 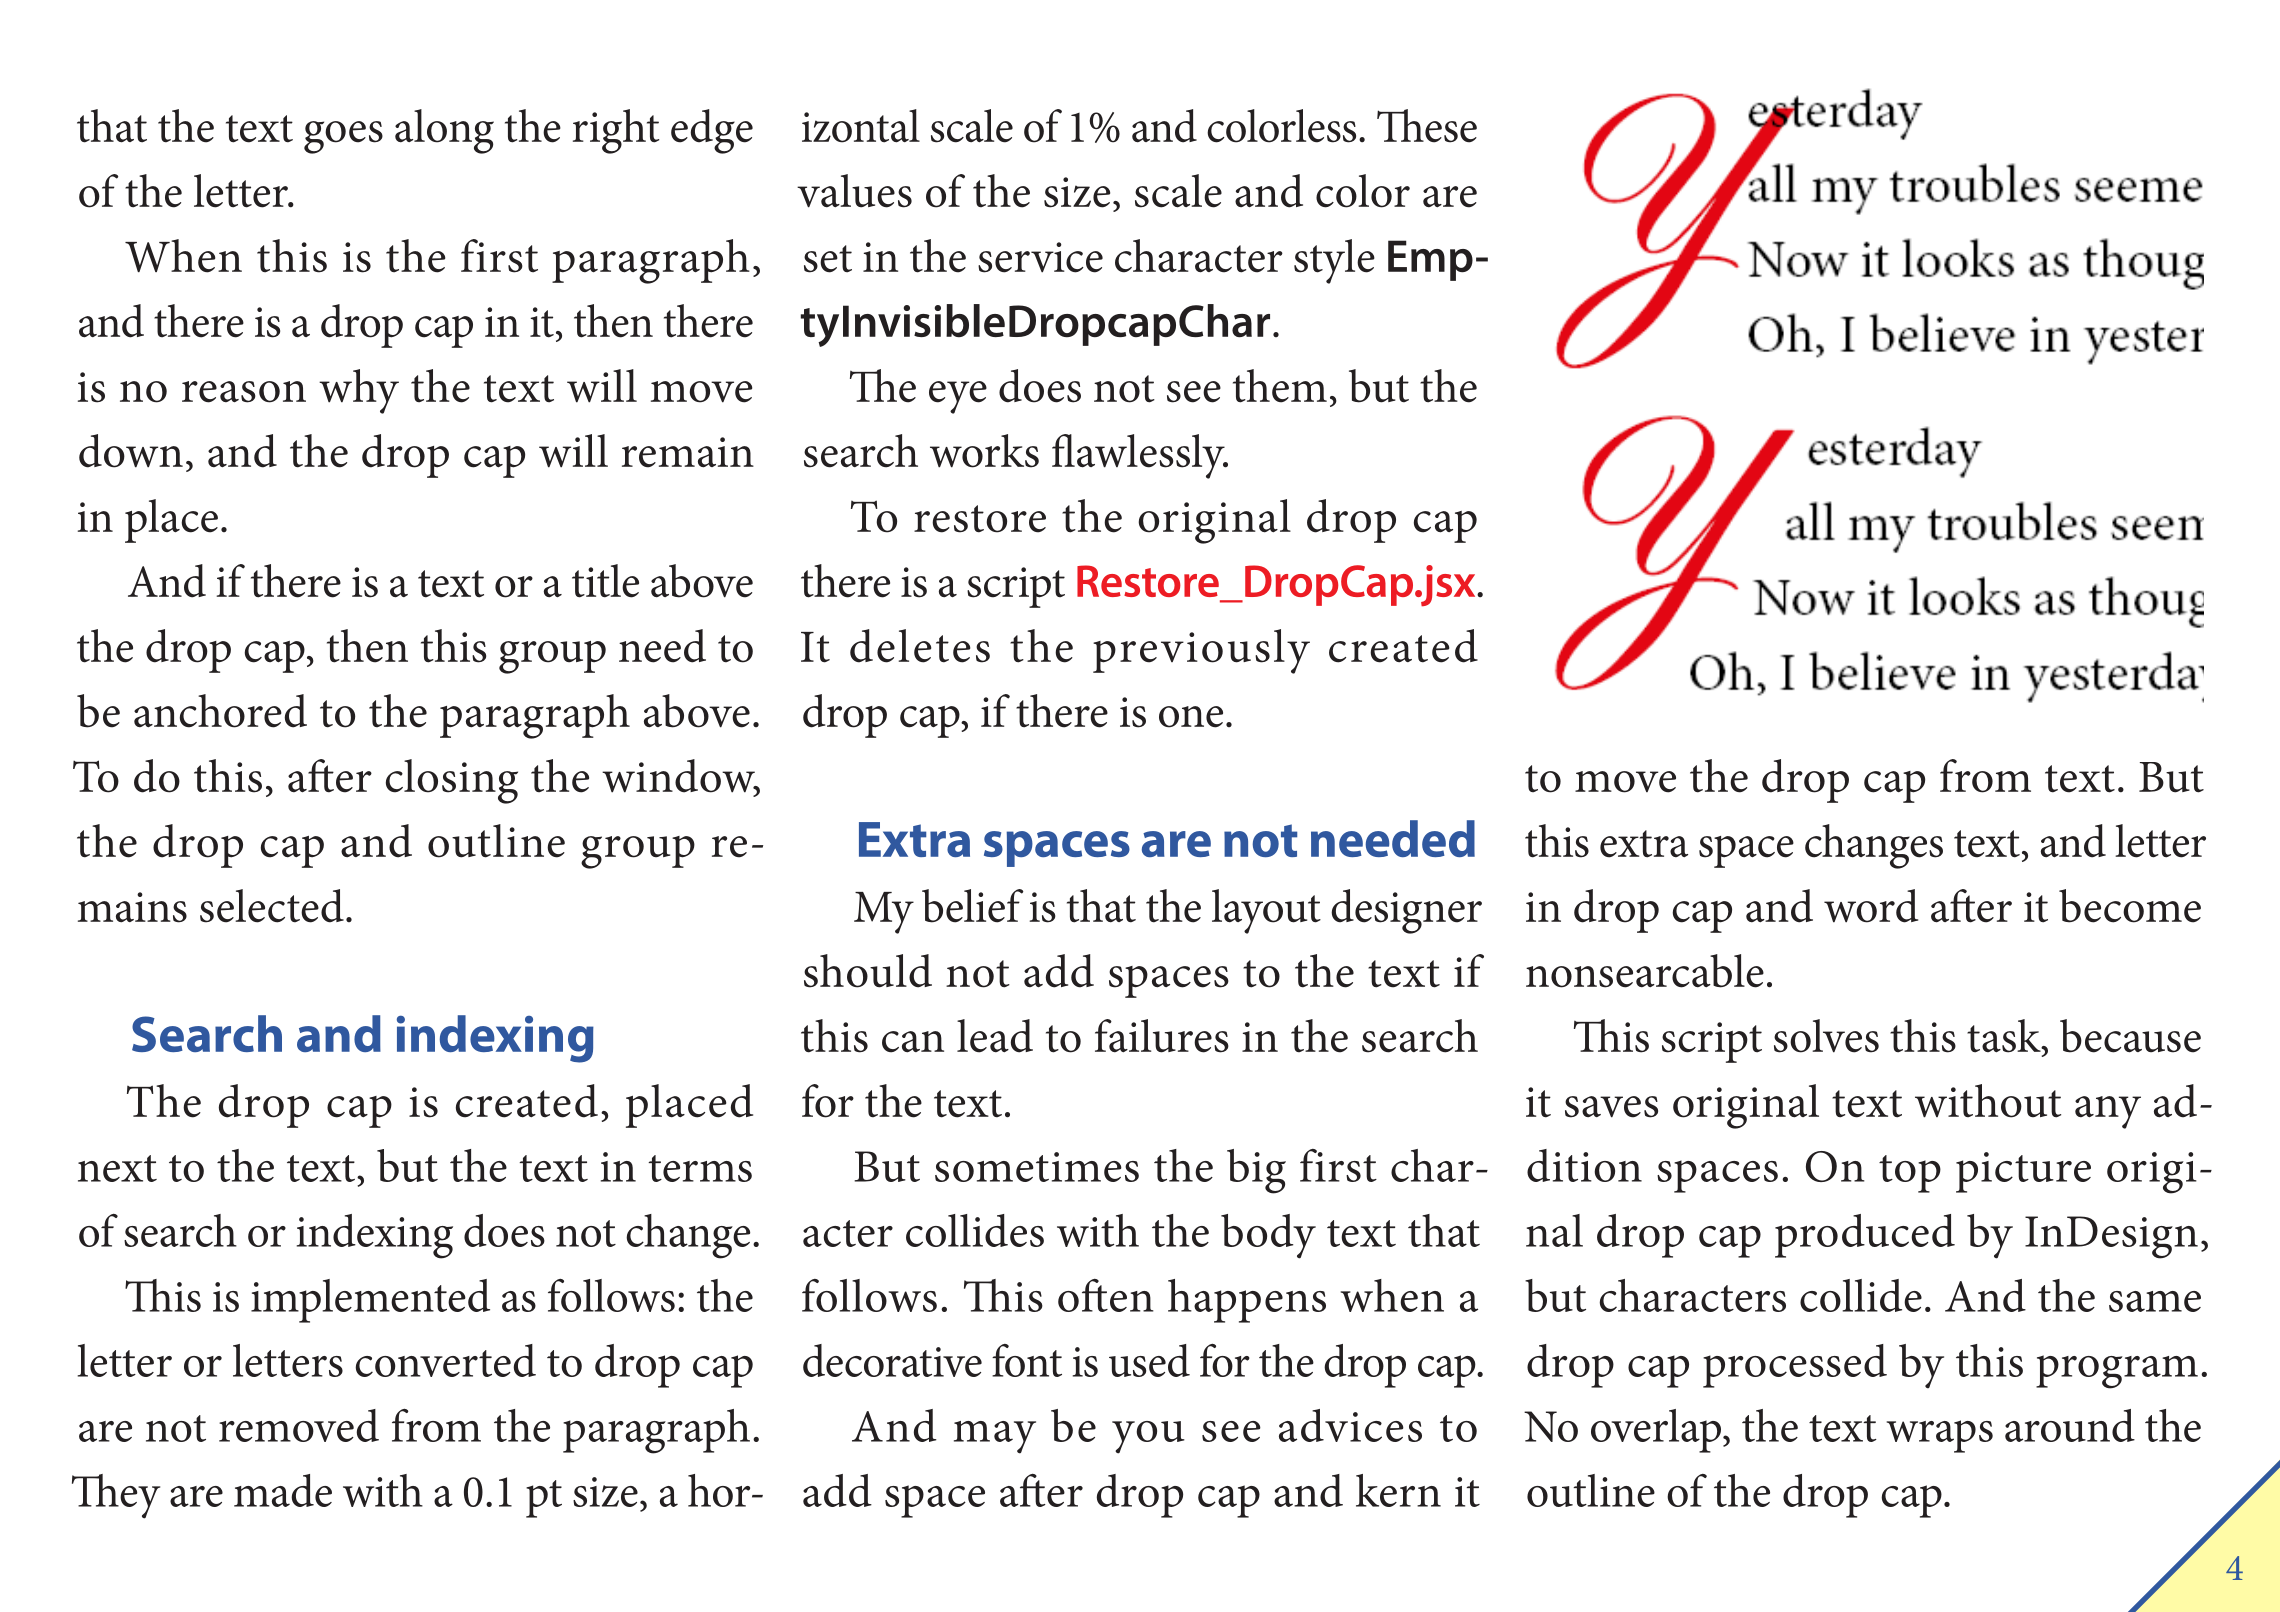 I want to click on one, so click(x=1191, y=717).
